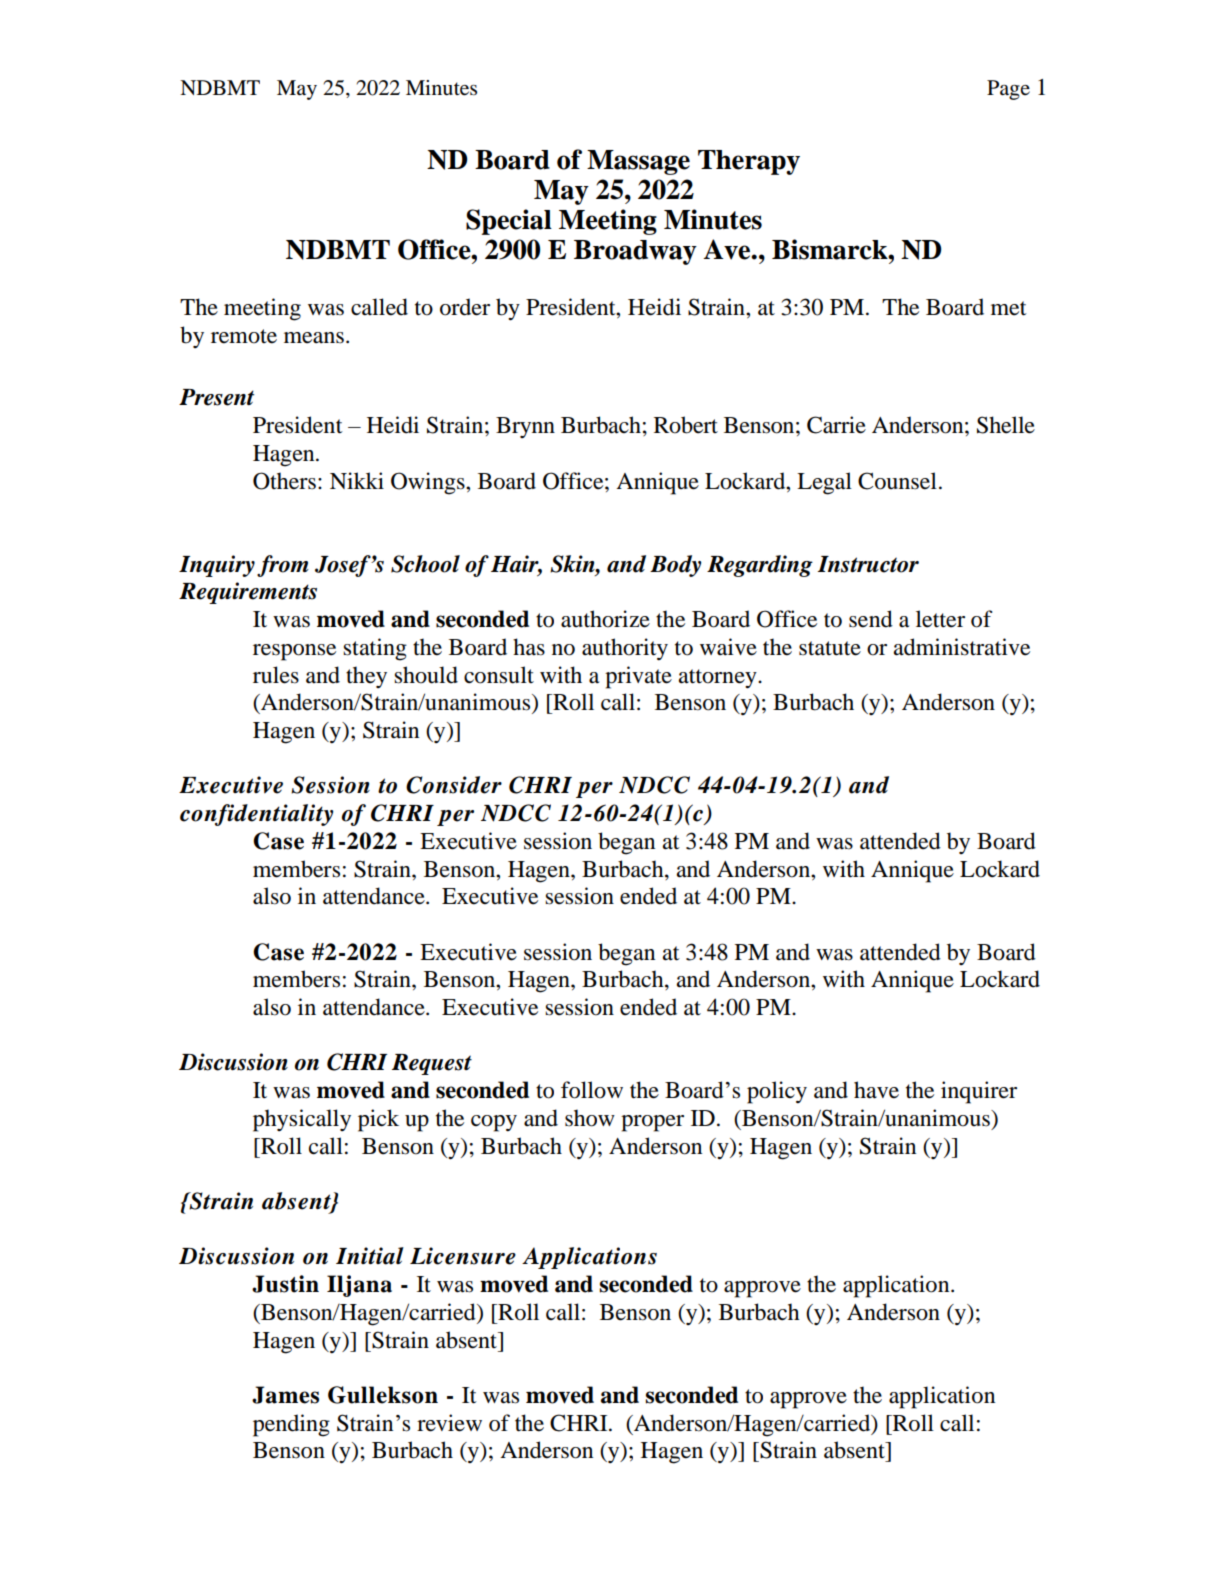  I want to click on show, so click(590, 1118).
